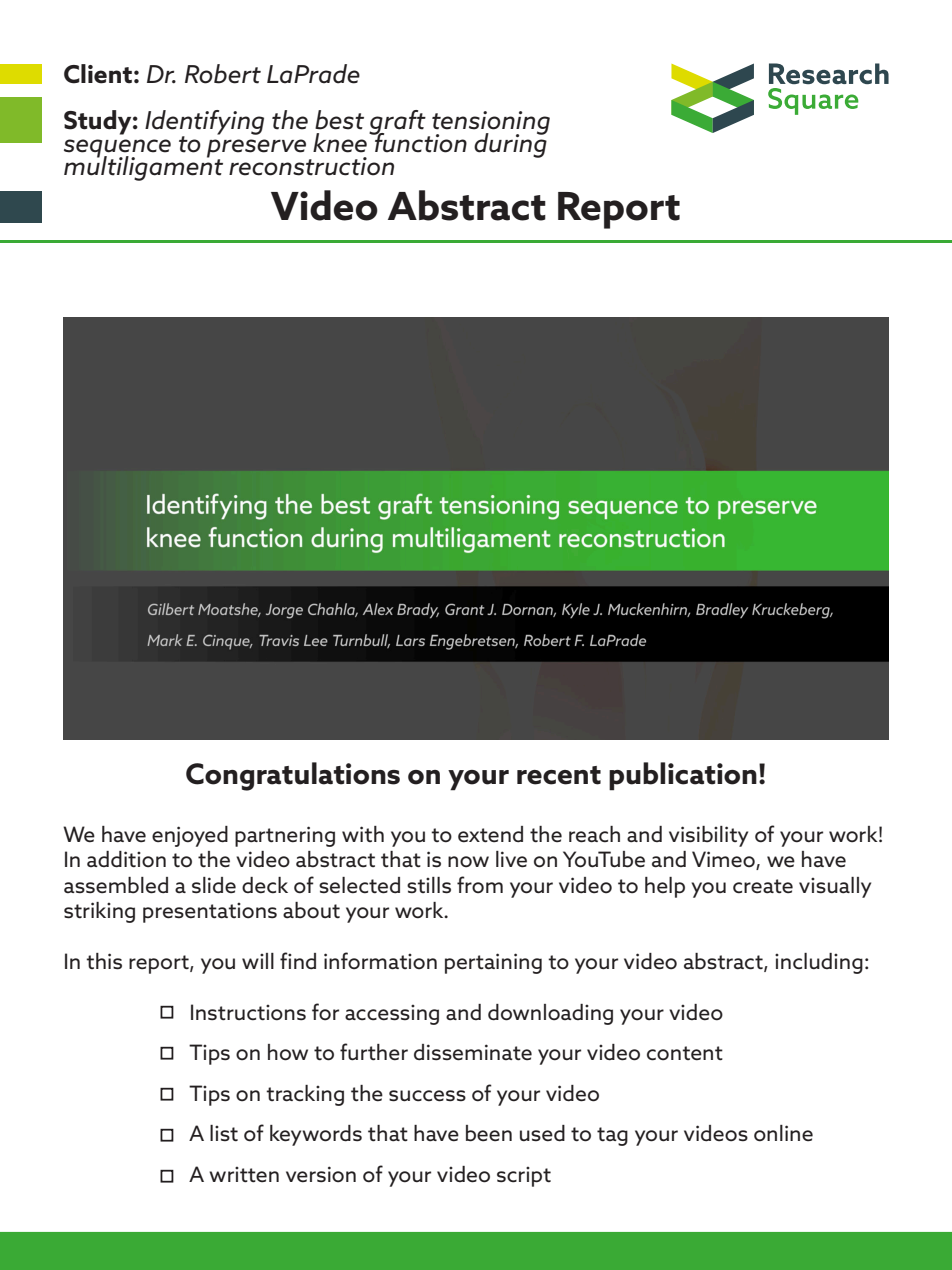  What do you see at coordinates (420, 141) in the screenshot?
I see `function` at bounding box center [420, 141].
